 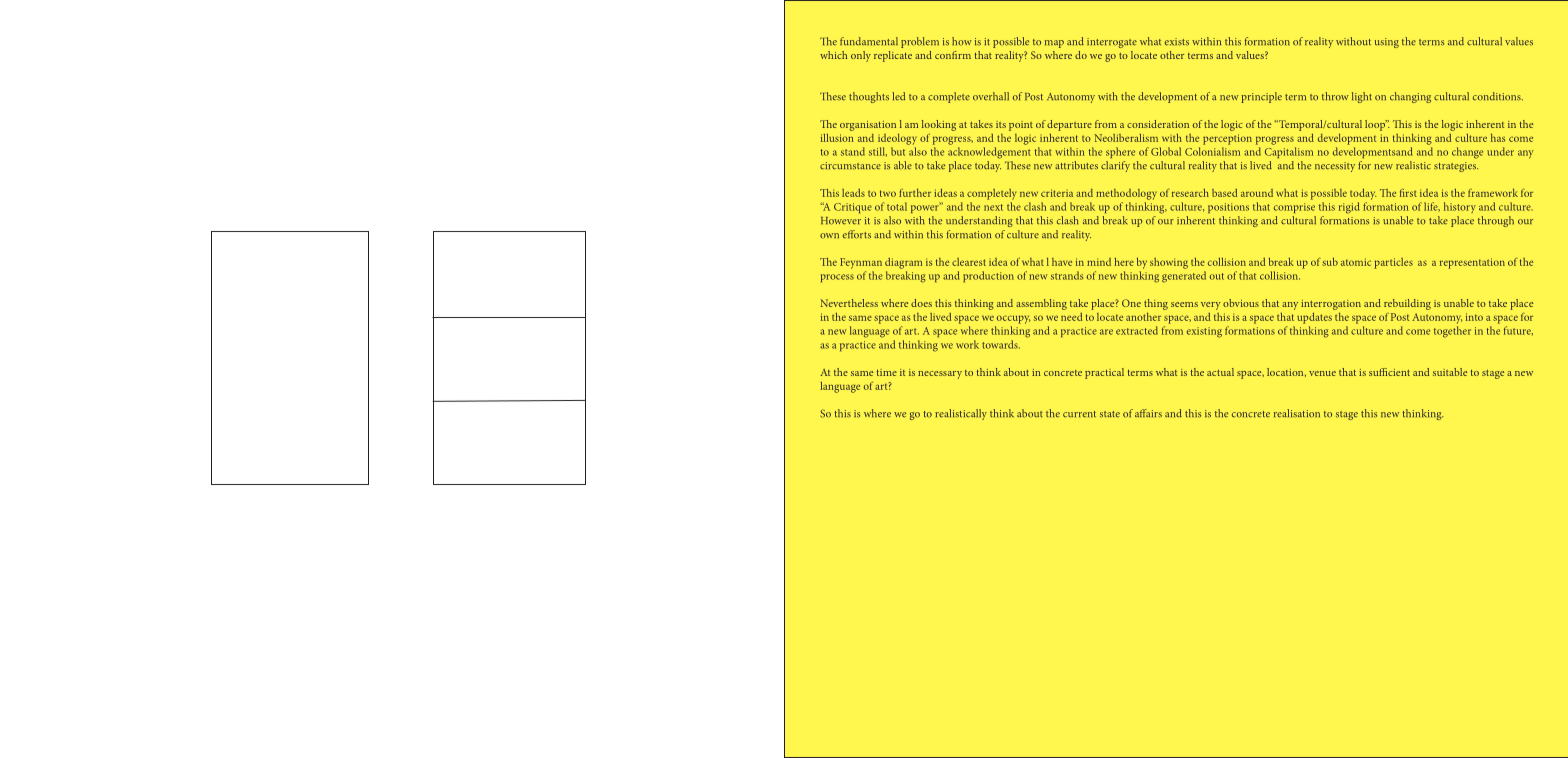 What do you see at coordinates (857, 234) in the screenshot?
I see `efforts` at bounding box center [857, 234].
